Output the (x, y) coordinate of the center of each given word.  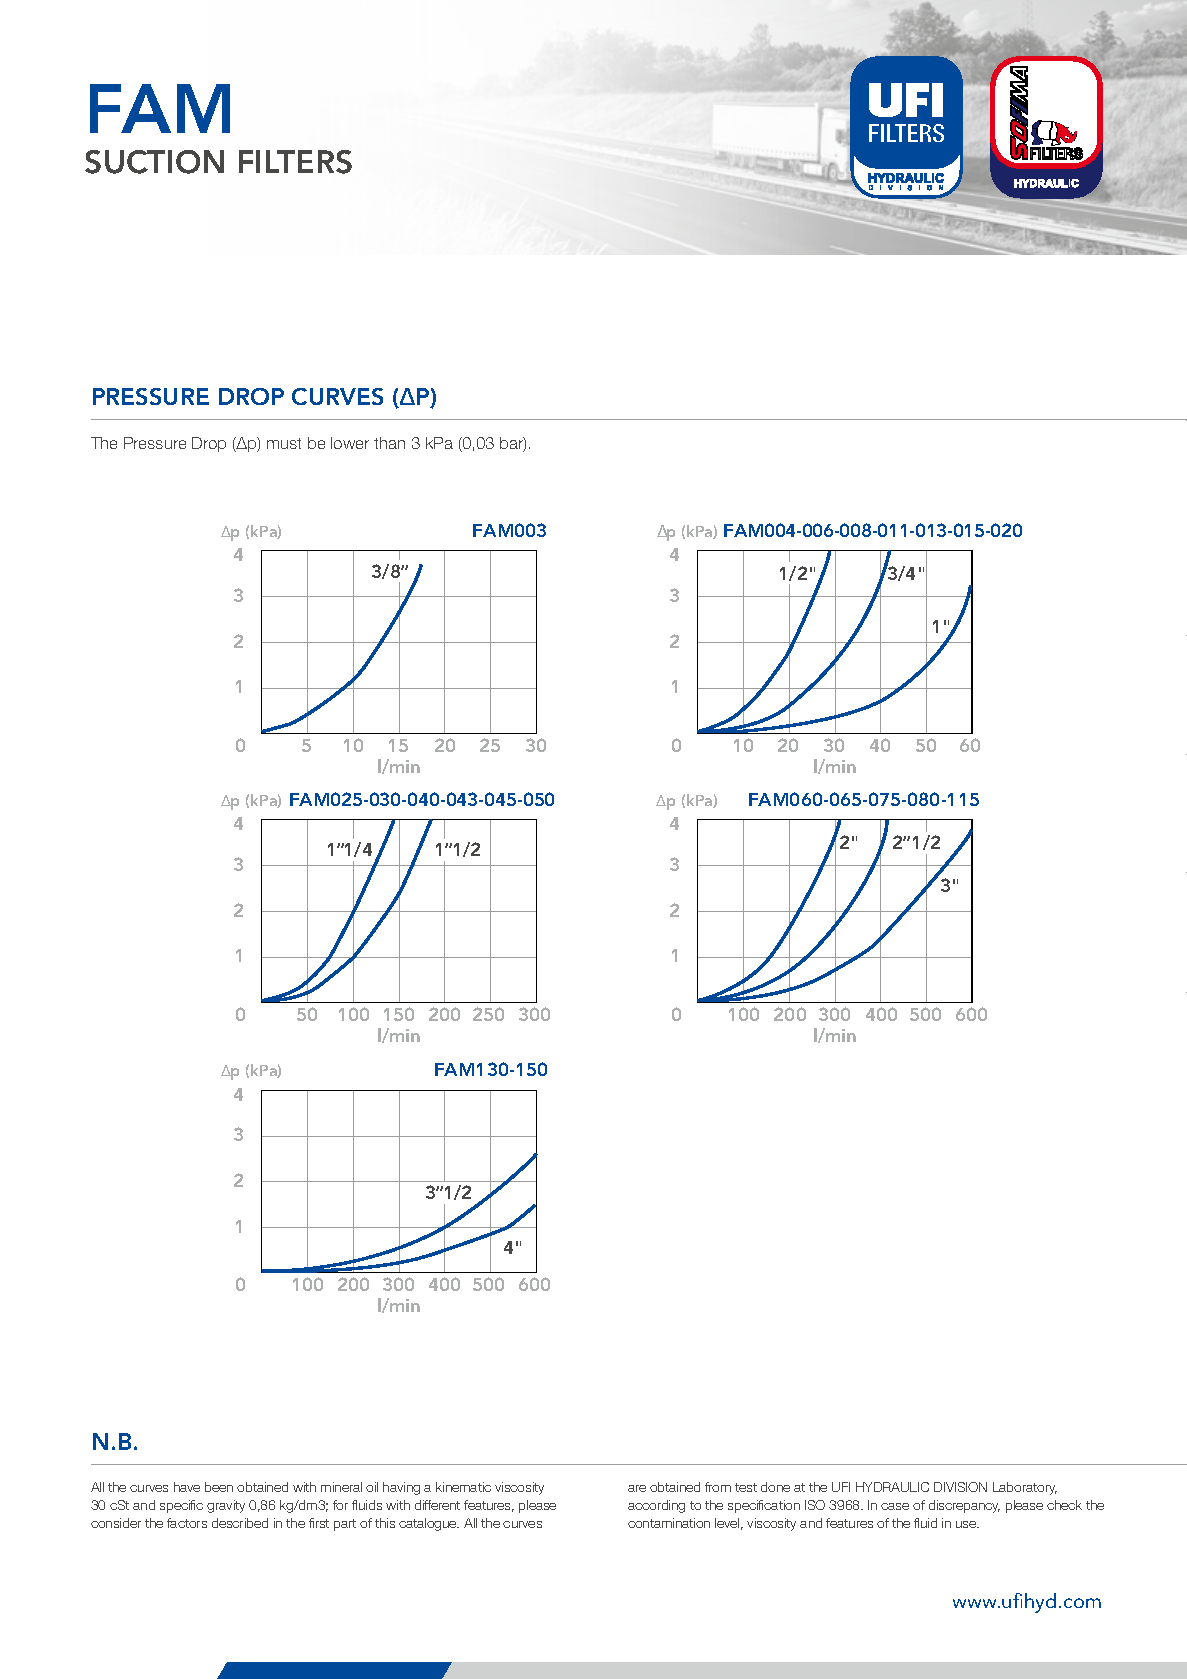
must (284, 443)
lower (350, 443)
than (389, 443)
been (219, 1487)
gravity (226, 1506)
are (637, 1488)
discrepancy (964, 1506)
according (656, 1506)
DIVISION (960, 1487)
